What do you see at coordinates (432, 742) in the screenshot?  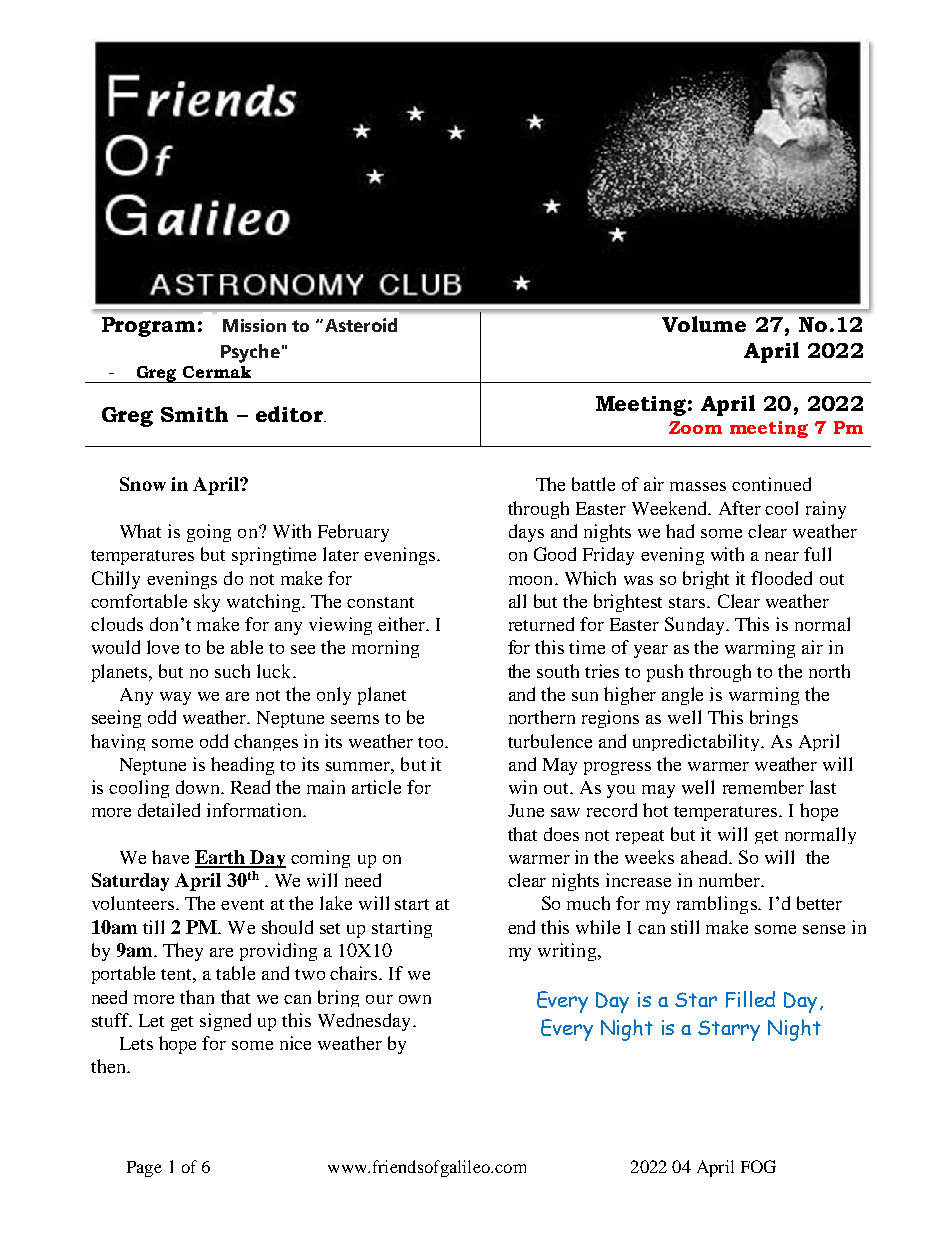 I see `too` at bounding box center [432, 742].
